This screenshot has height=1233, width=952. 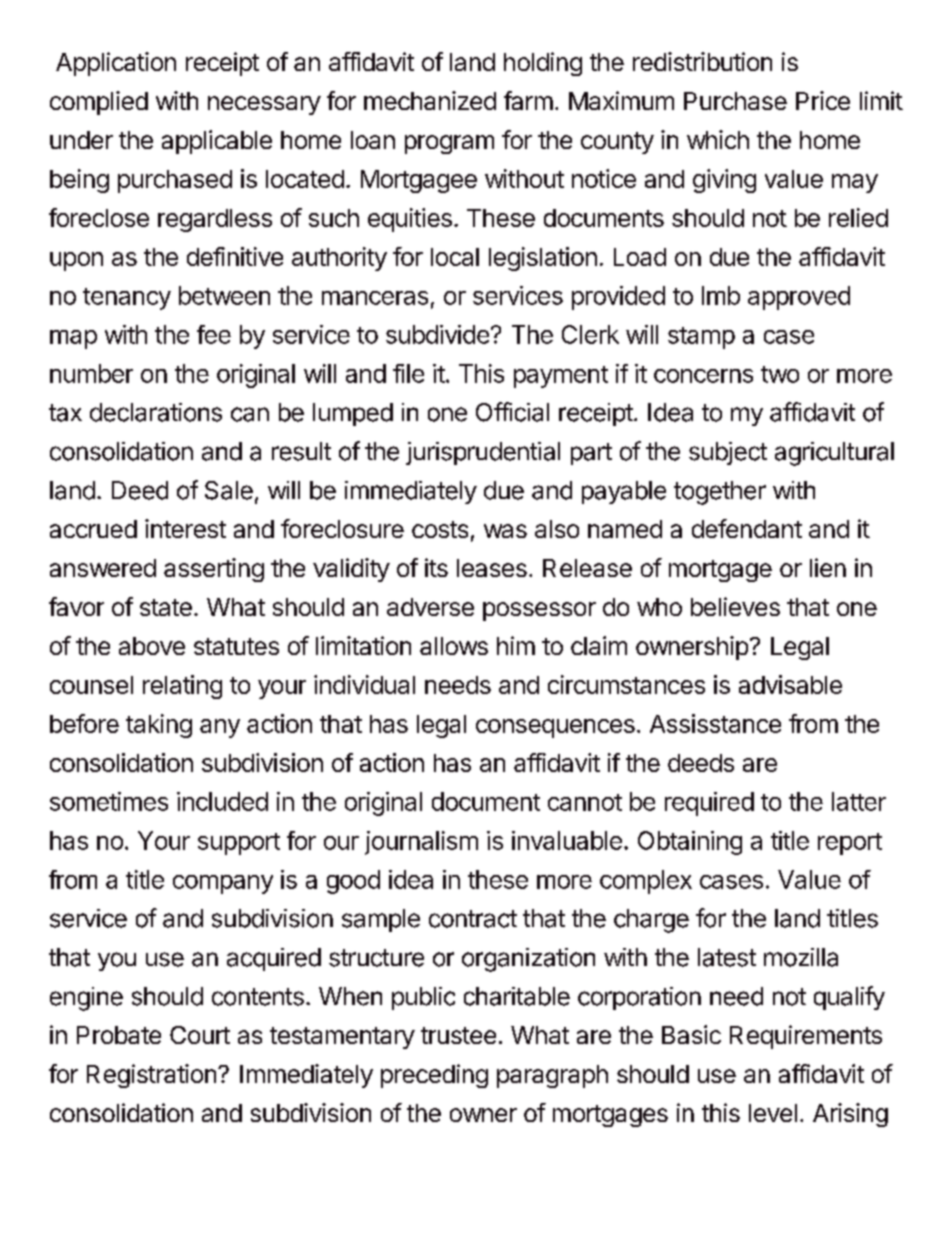 I want to click on mechanized, so click(x=430, y=100).
